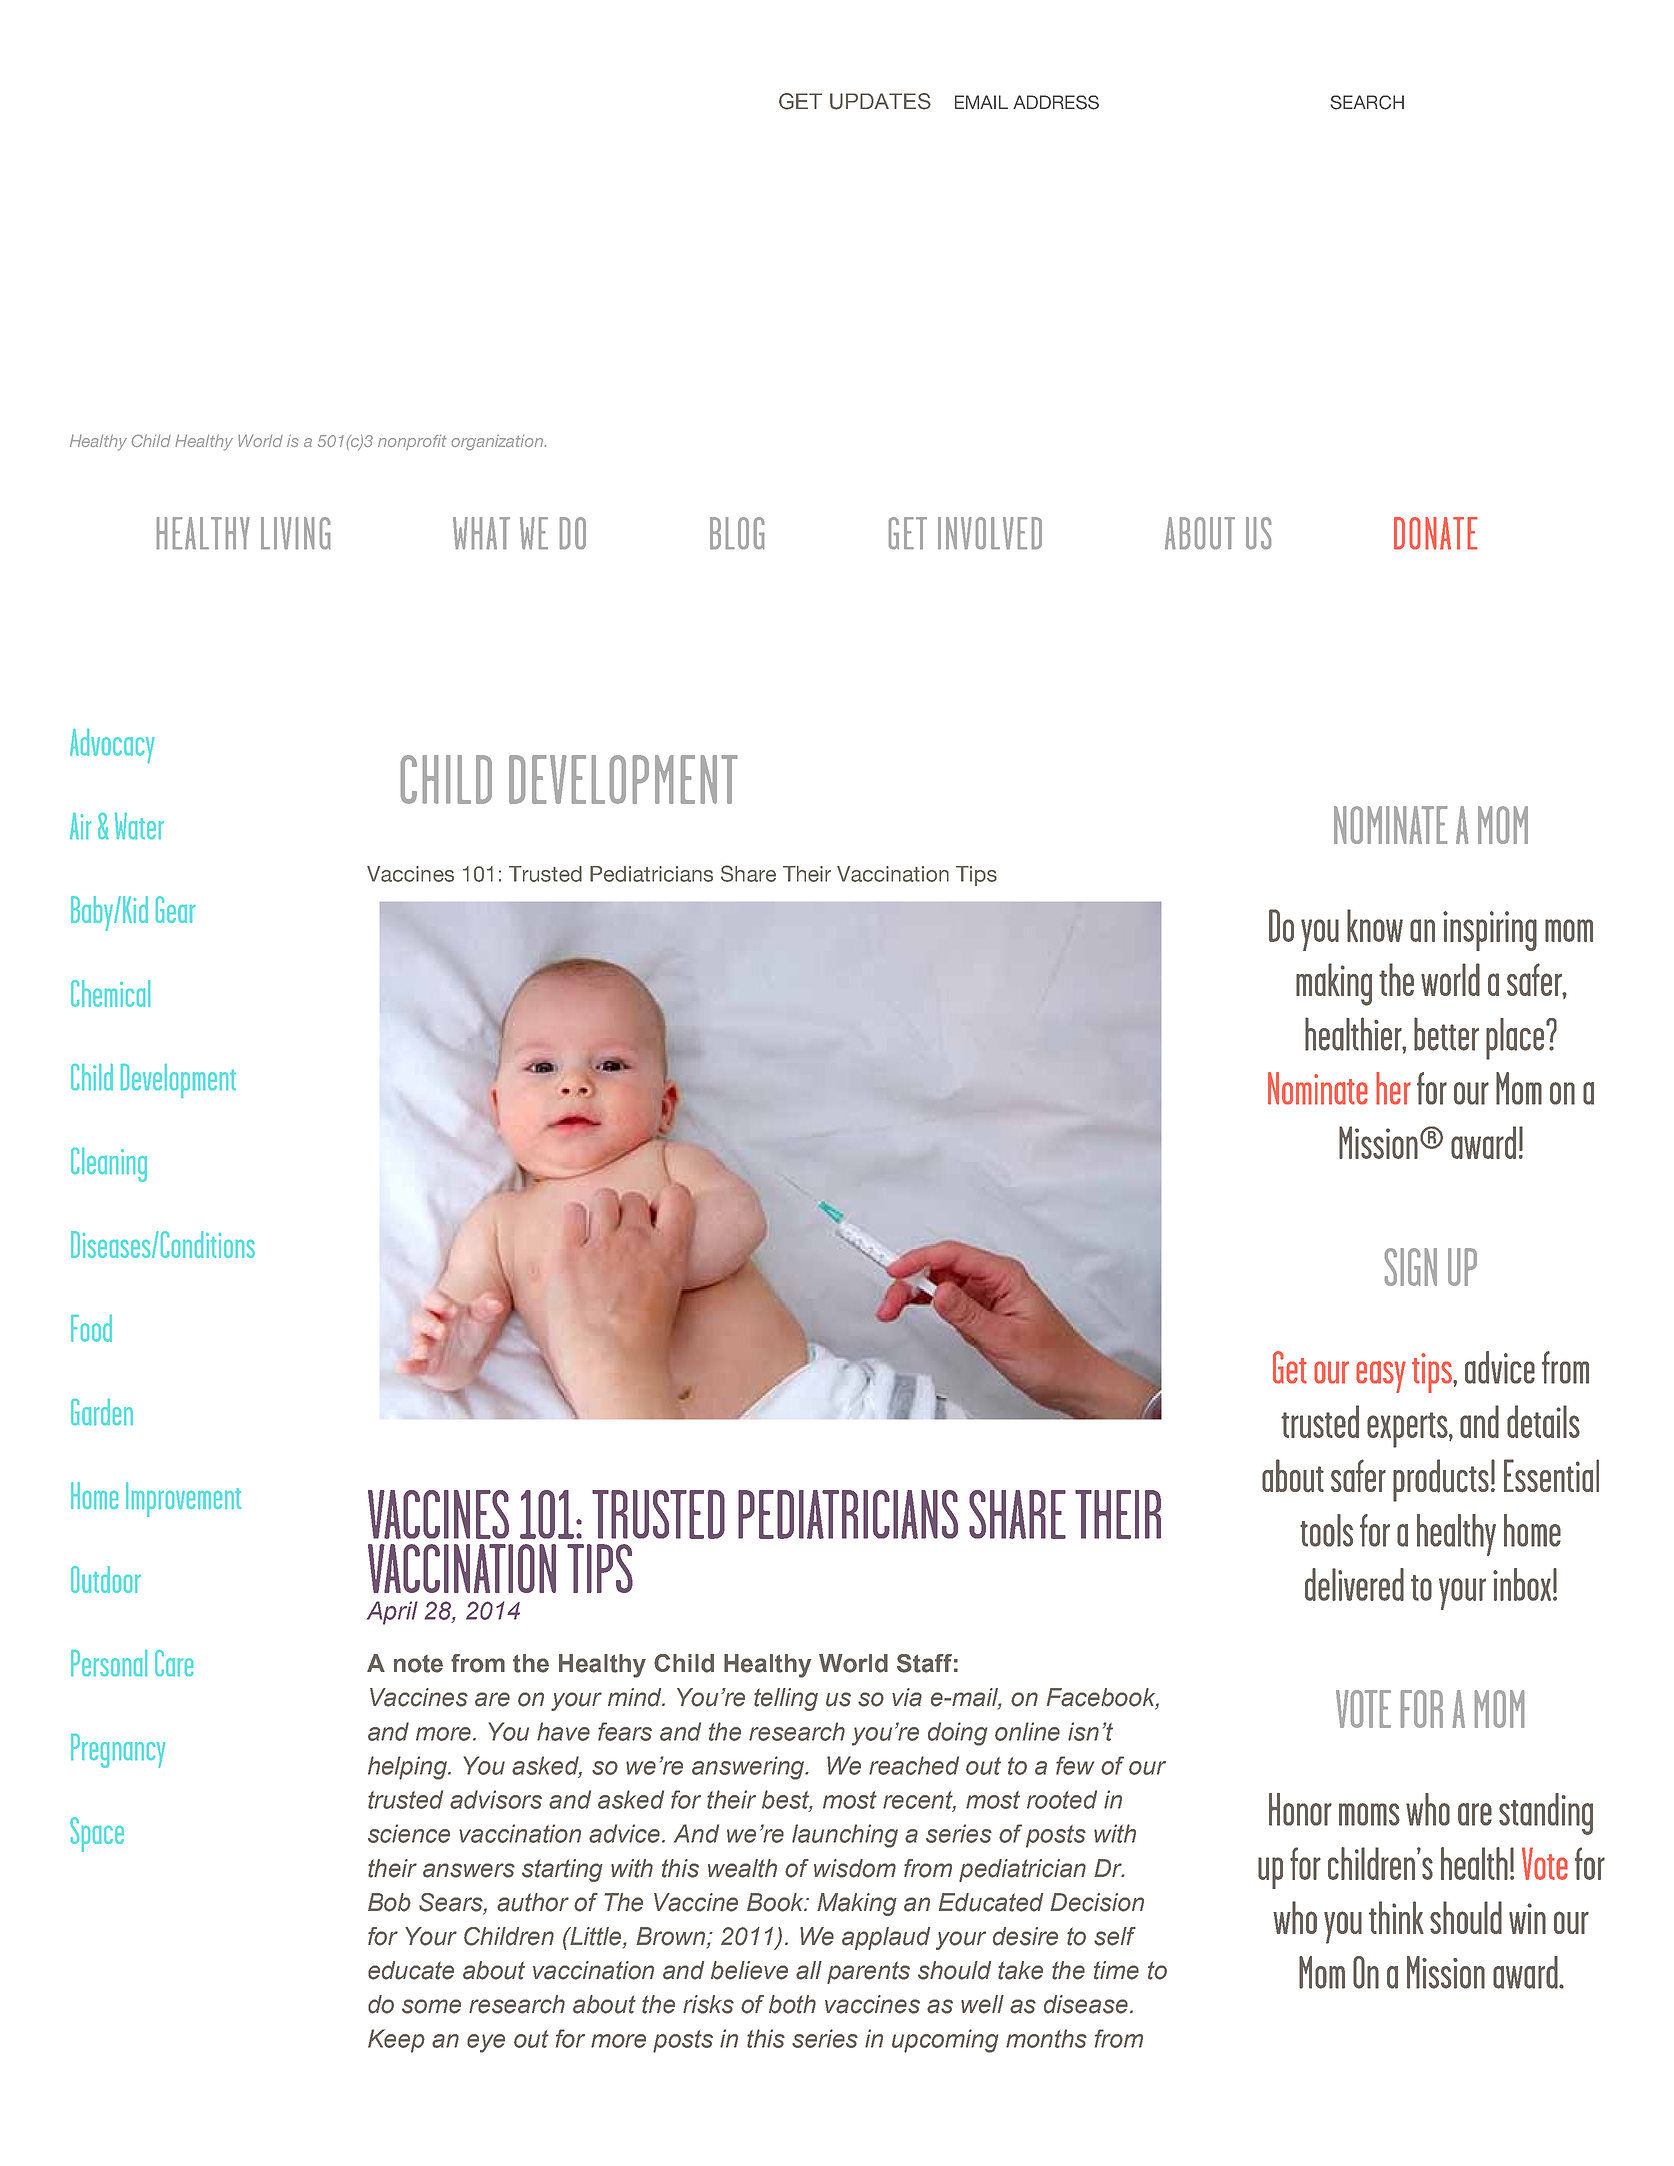  What do you see at coordinates (1446, 1034) in the page?
I see `better` at bounding box center [1446, 1034].
